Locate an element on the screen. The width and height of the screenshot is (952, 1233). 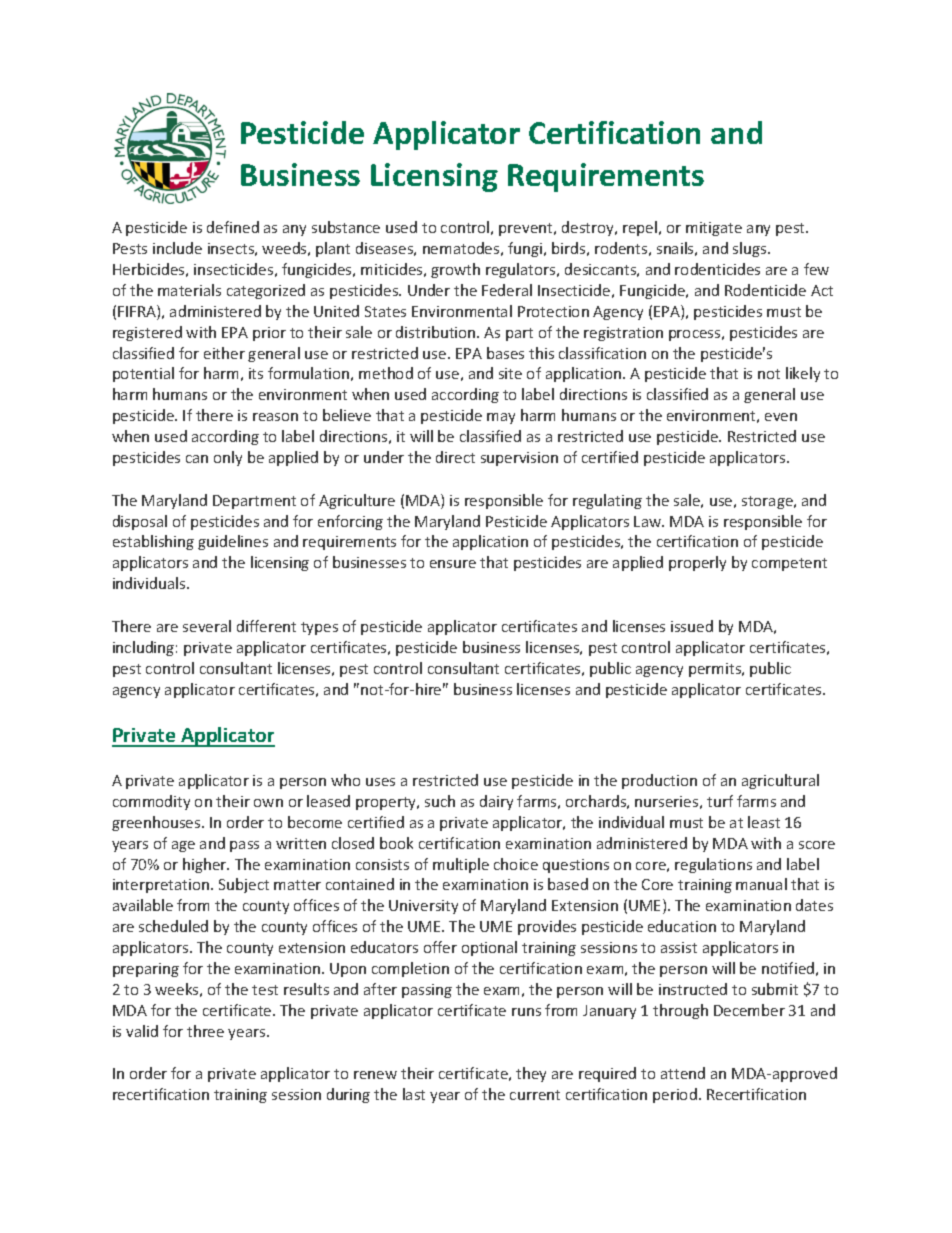
several is located at coordinates (207, 626).
